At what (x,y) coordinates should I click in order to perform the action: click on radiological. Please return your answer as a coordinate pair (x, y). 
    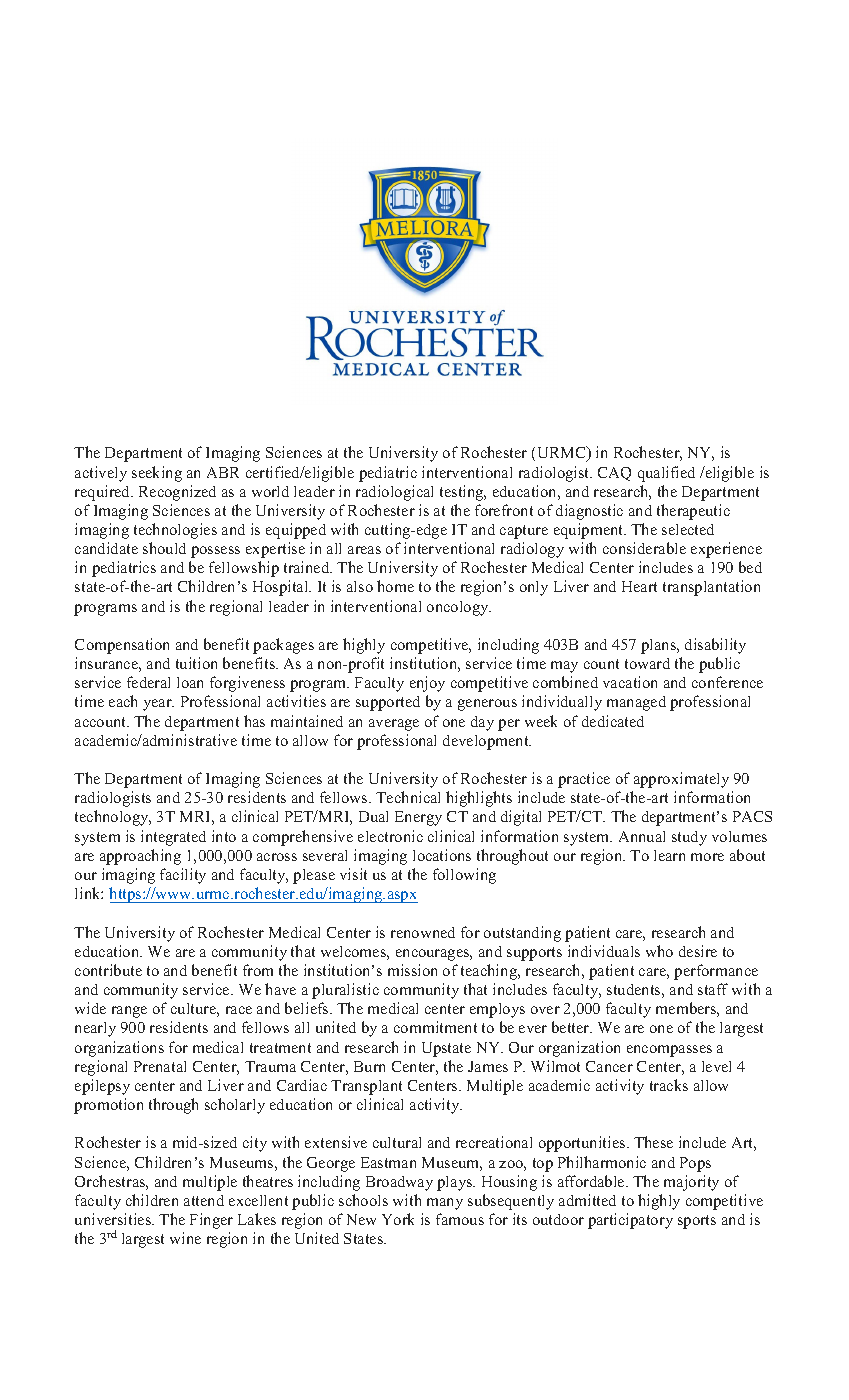
    Looking at the image, I should click on (394, 493).
